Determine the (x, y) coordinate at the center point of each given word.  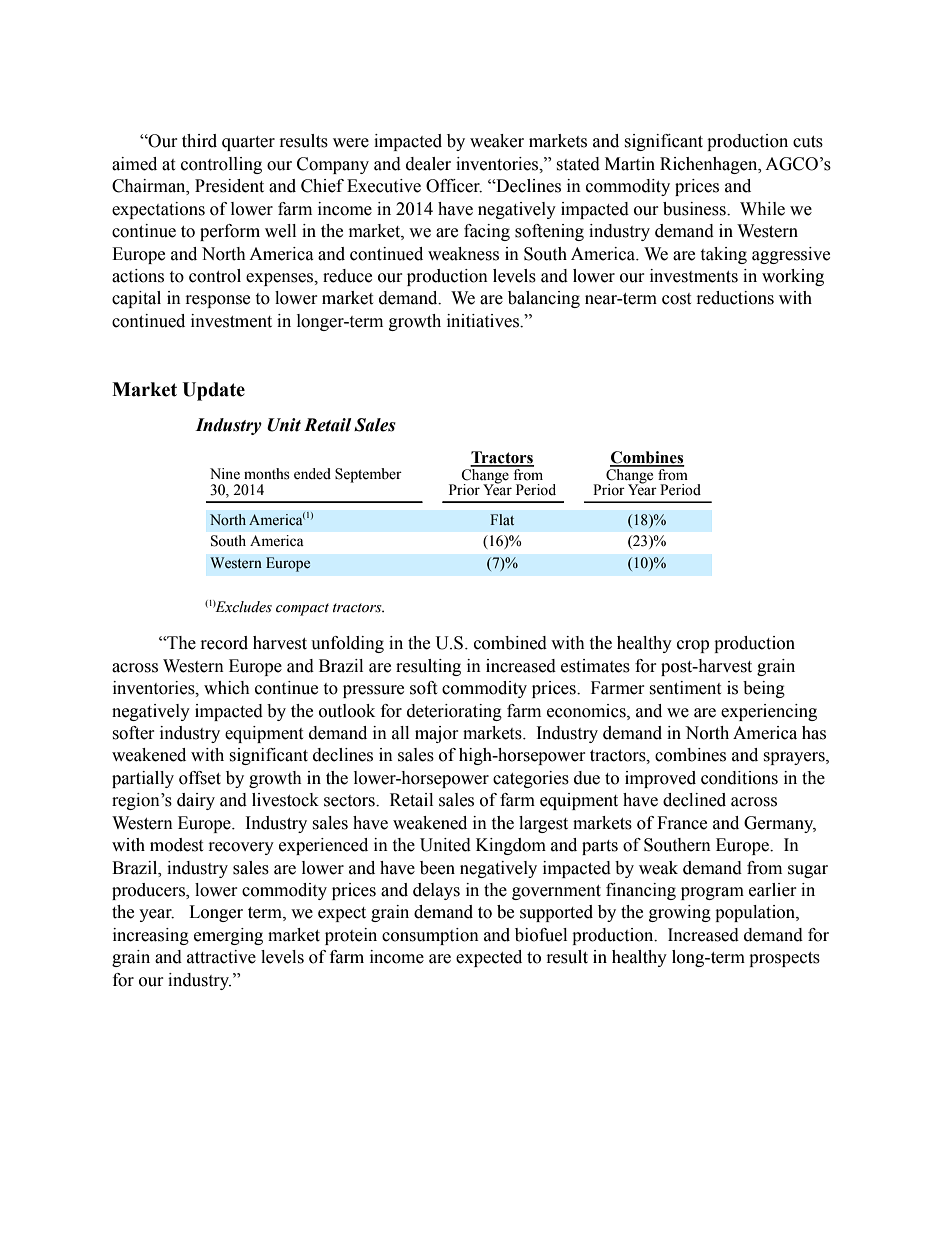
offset (200, 778)
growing (680, 913)
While (762, 209)
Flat (502, 519)
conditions (739, 778)
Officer (454, 186)
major (437, 734)
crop (693, 646)
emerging (228, 936)
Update (213, 391)
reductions (735, 298)
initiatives (484, 321)
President (229, 186)
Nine (225, 474)
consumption (430, 936)
